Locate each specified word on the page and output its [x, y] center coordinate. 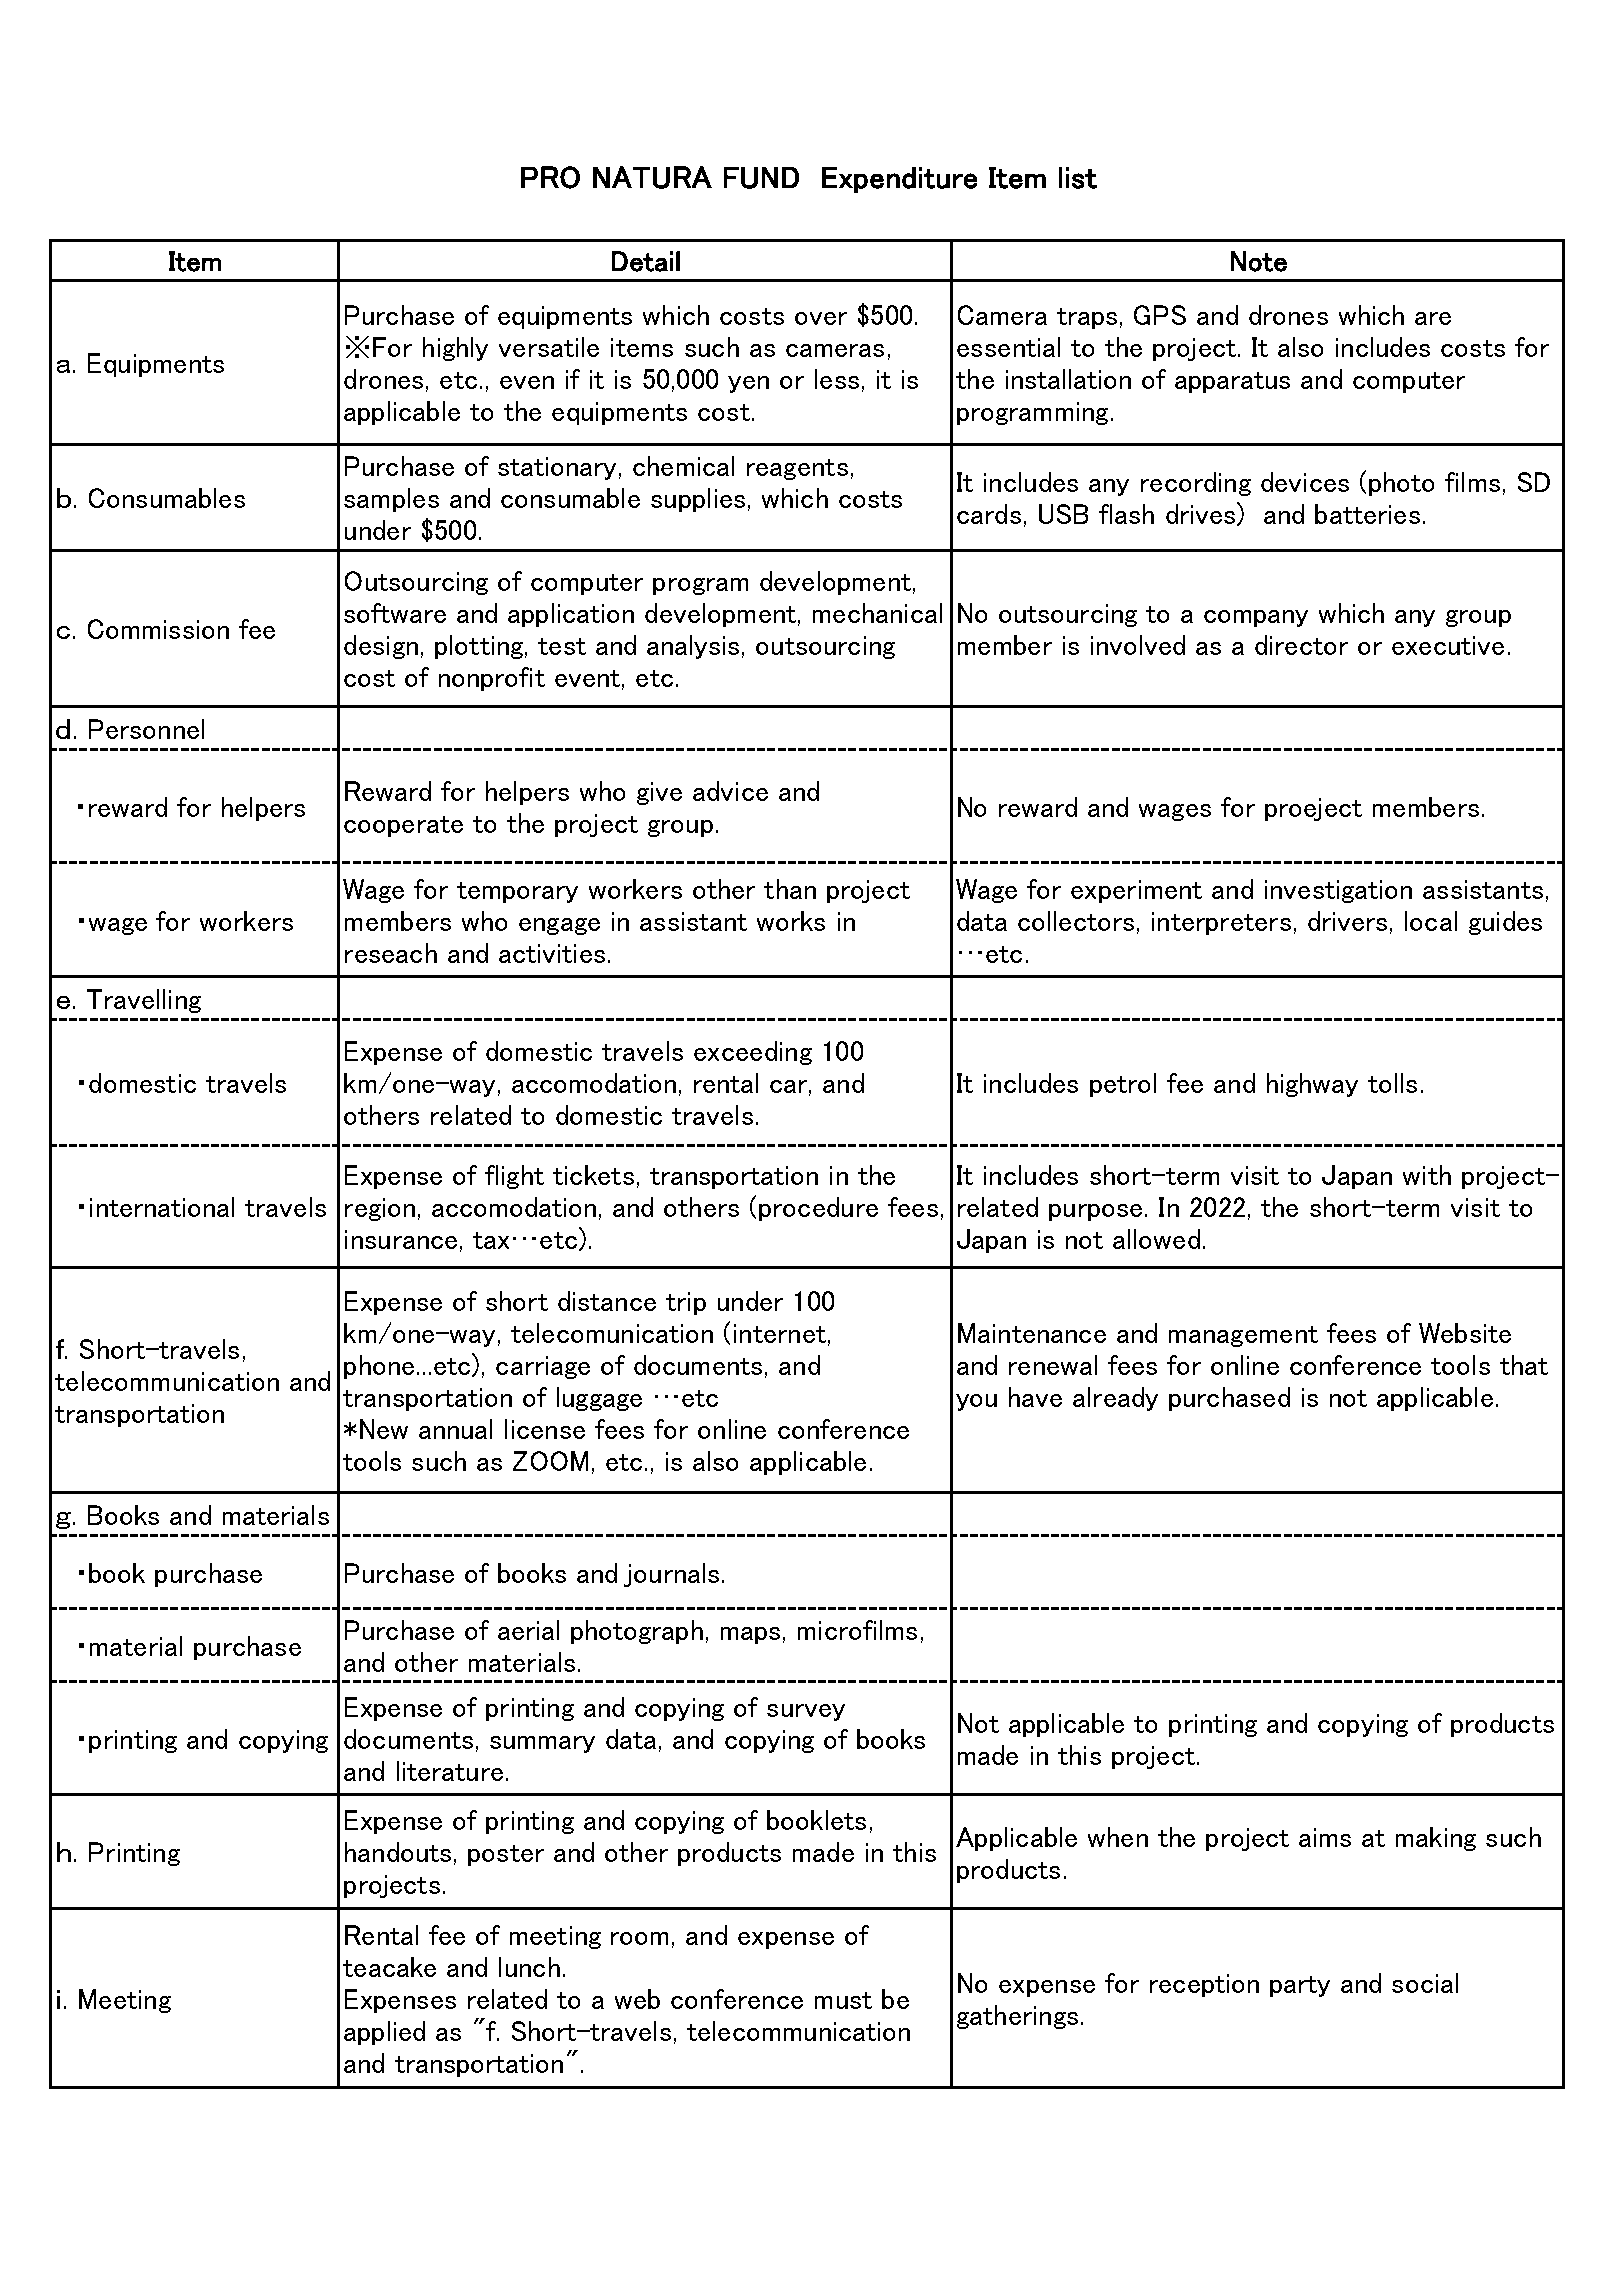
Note [1259, 261]
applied [384, 2033]
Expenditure [899, 180]
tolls [1392, 1083]
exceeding [753, 1053]
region [380, 1209]
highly [455, 349]
